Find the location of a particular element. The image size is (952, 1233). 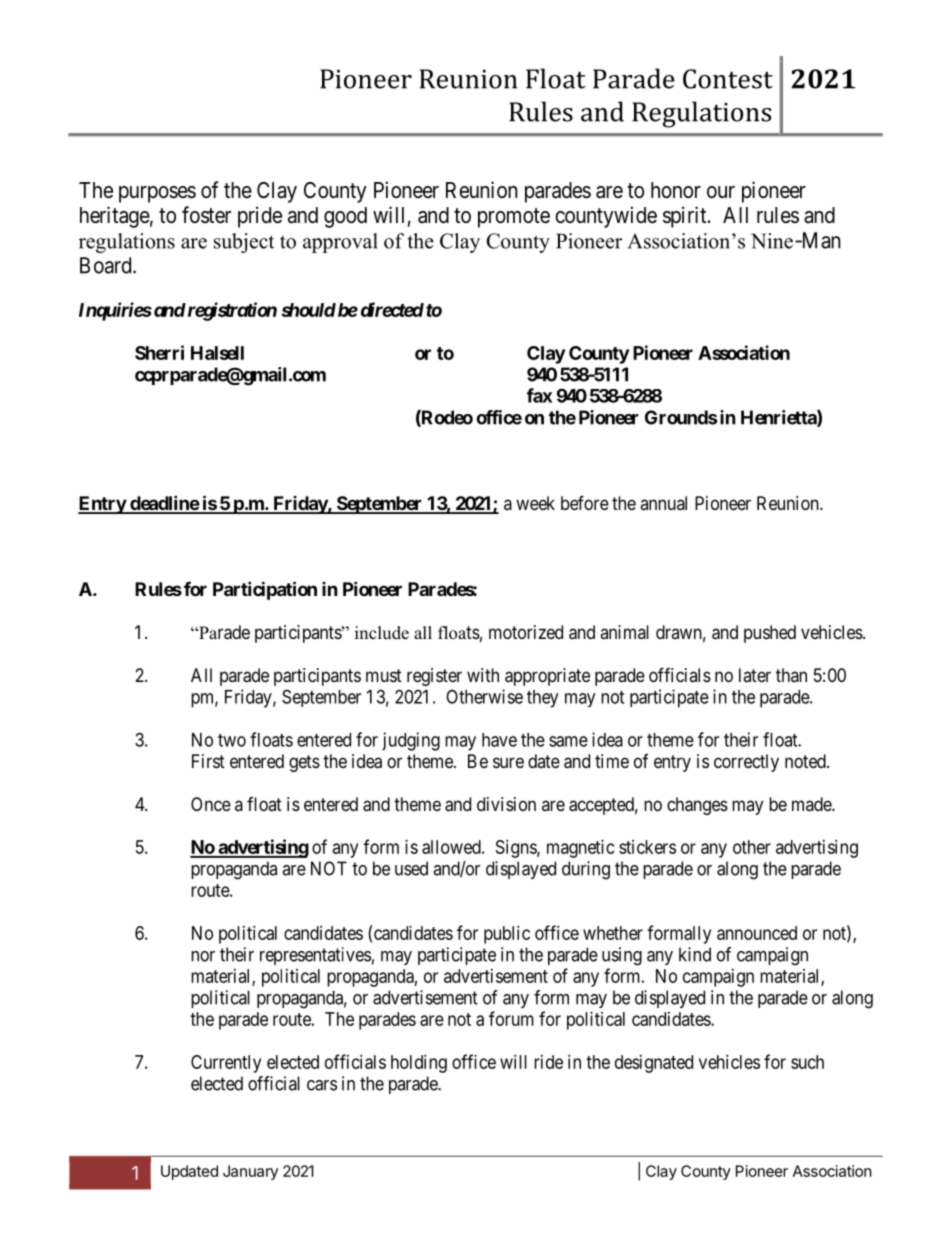

January is located at coordinates (250, 1172).
